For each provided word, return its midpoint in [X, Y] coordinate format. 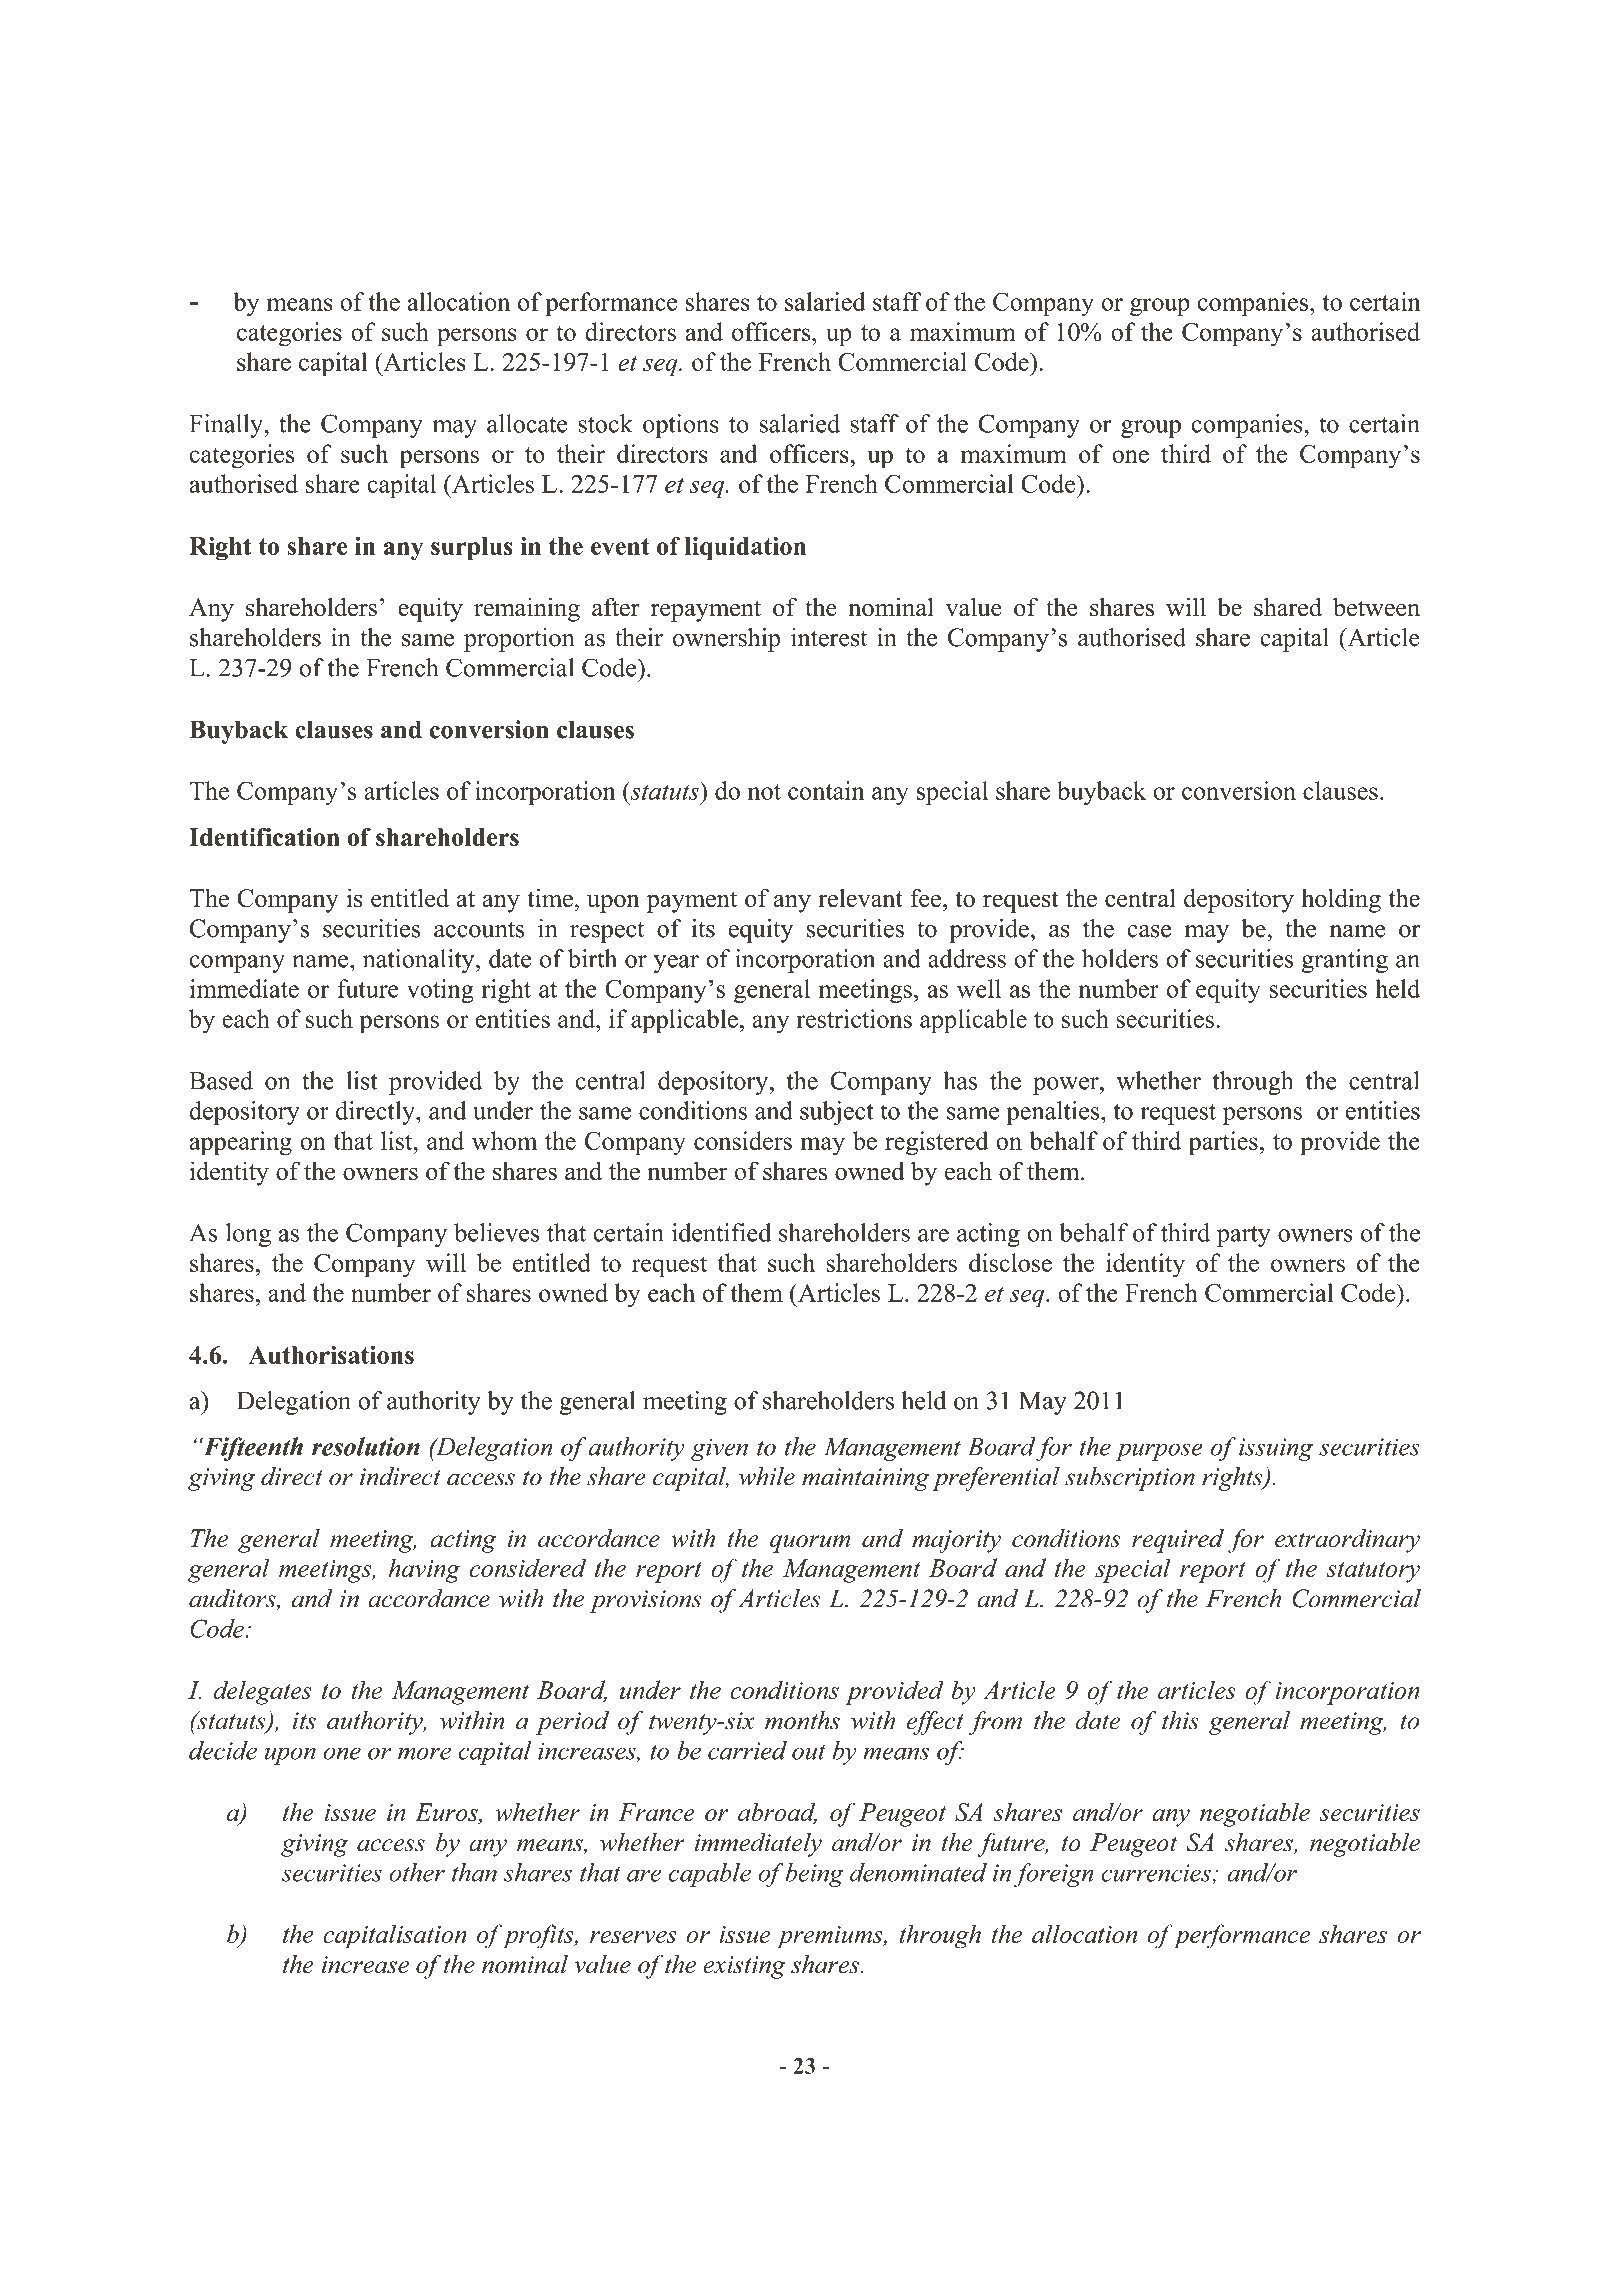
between [1376, 607]
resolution [366, 1446]
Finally [227, 426]
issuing [1276, 1449]
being [815, 1875]
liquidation [745, 549]
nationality [420, 961]
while [767, 1476]
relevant [860, 897]
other [417, 1872]
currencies [1157, 1874]
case [1149, 931]
